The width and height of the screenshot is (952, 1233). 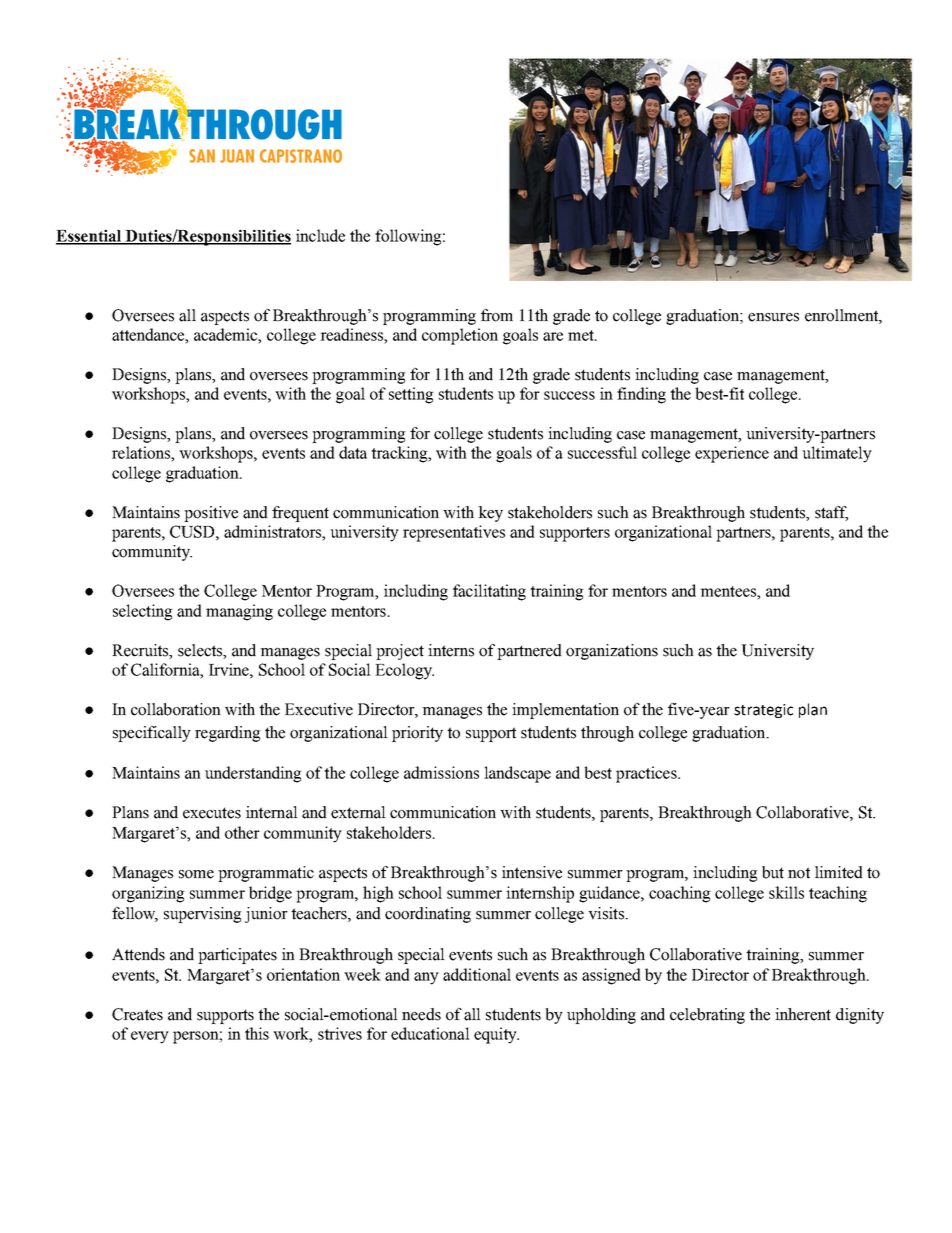 I want to click on experience, so click(x=732, y=454).
